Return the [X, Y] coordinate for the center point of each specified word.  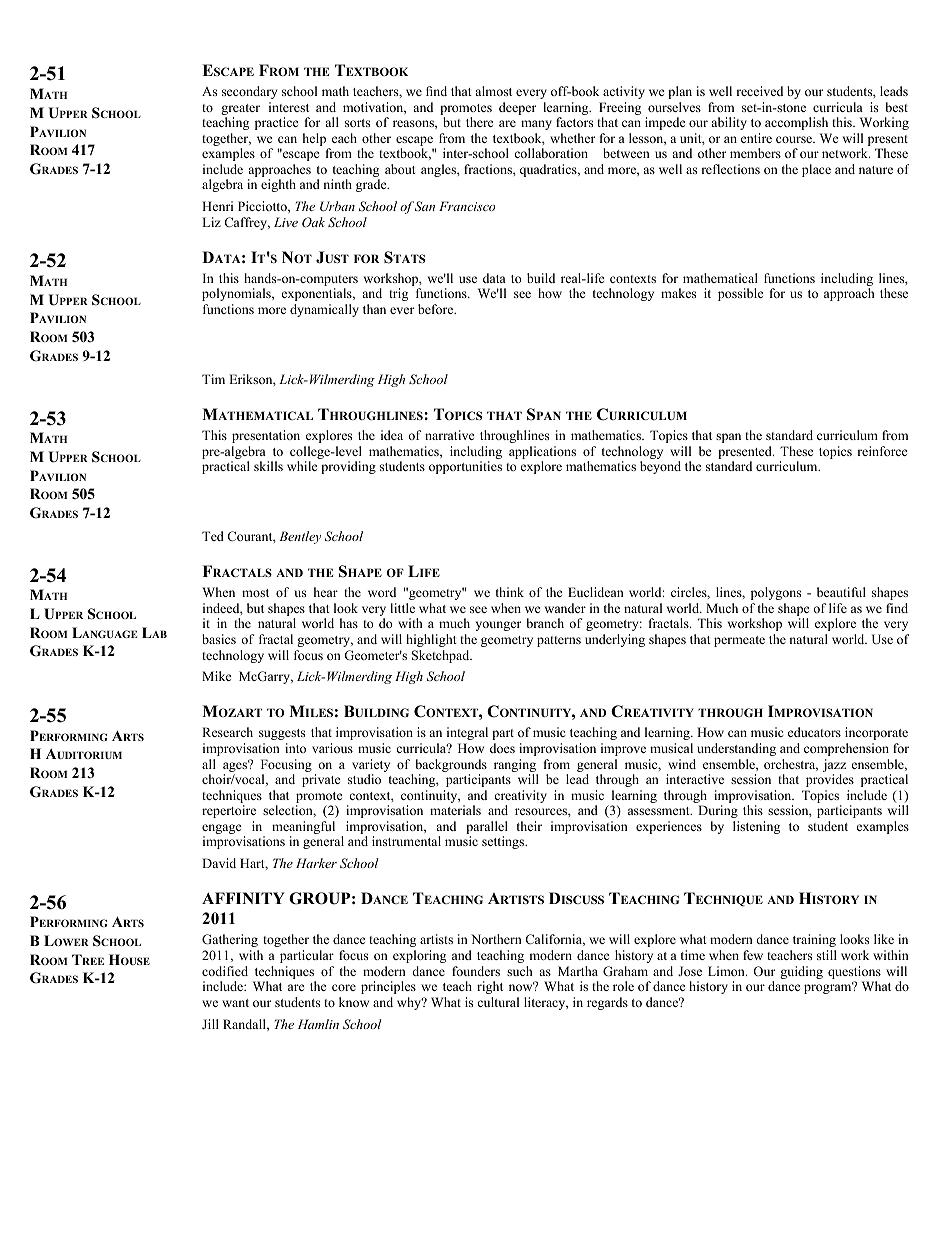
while [302, 466]
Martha [578, 971]
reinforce [882, 451]
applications [542, 454]
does [502, 748]
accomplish [796, 123]
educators [814, 732]
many [536, 125]
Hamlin [318, 1024]
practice [277, 123]
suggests [282, 734]
